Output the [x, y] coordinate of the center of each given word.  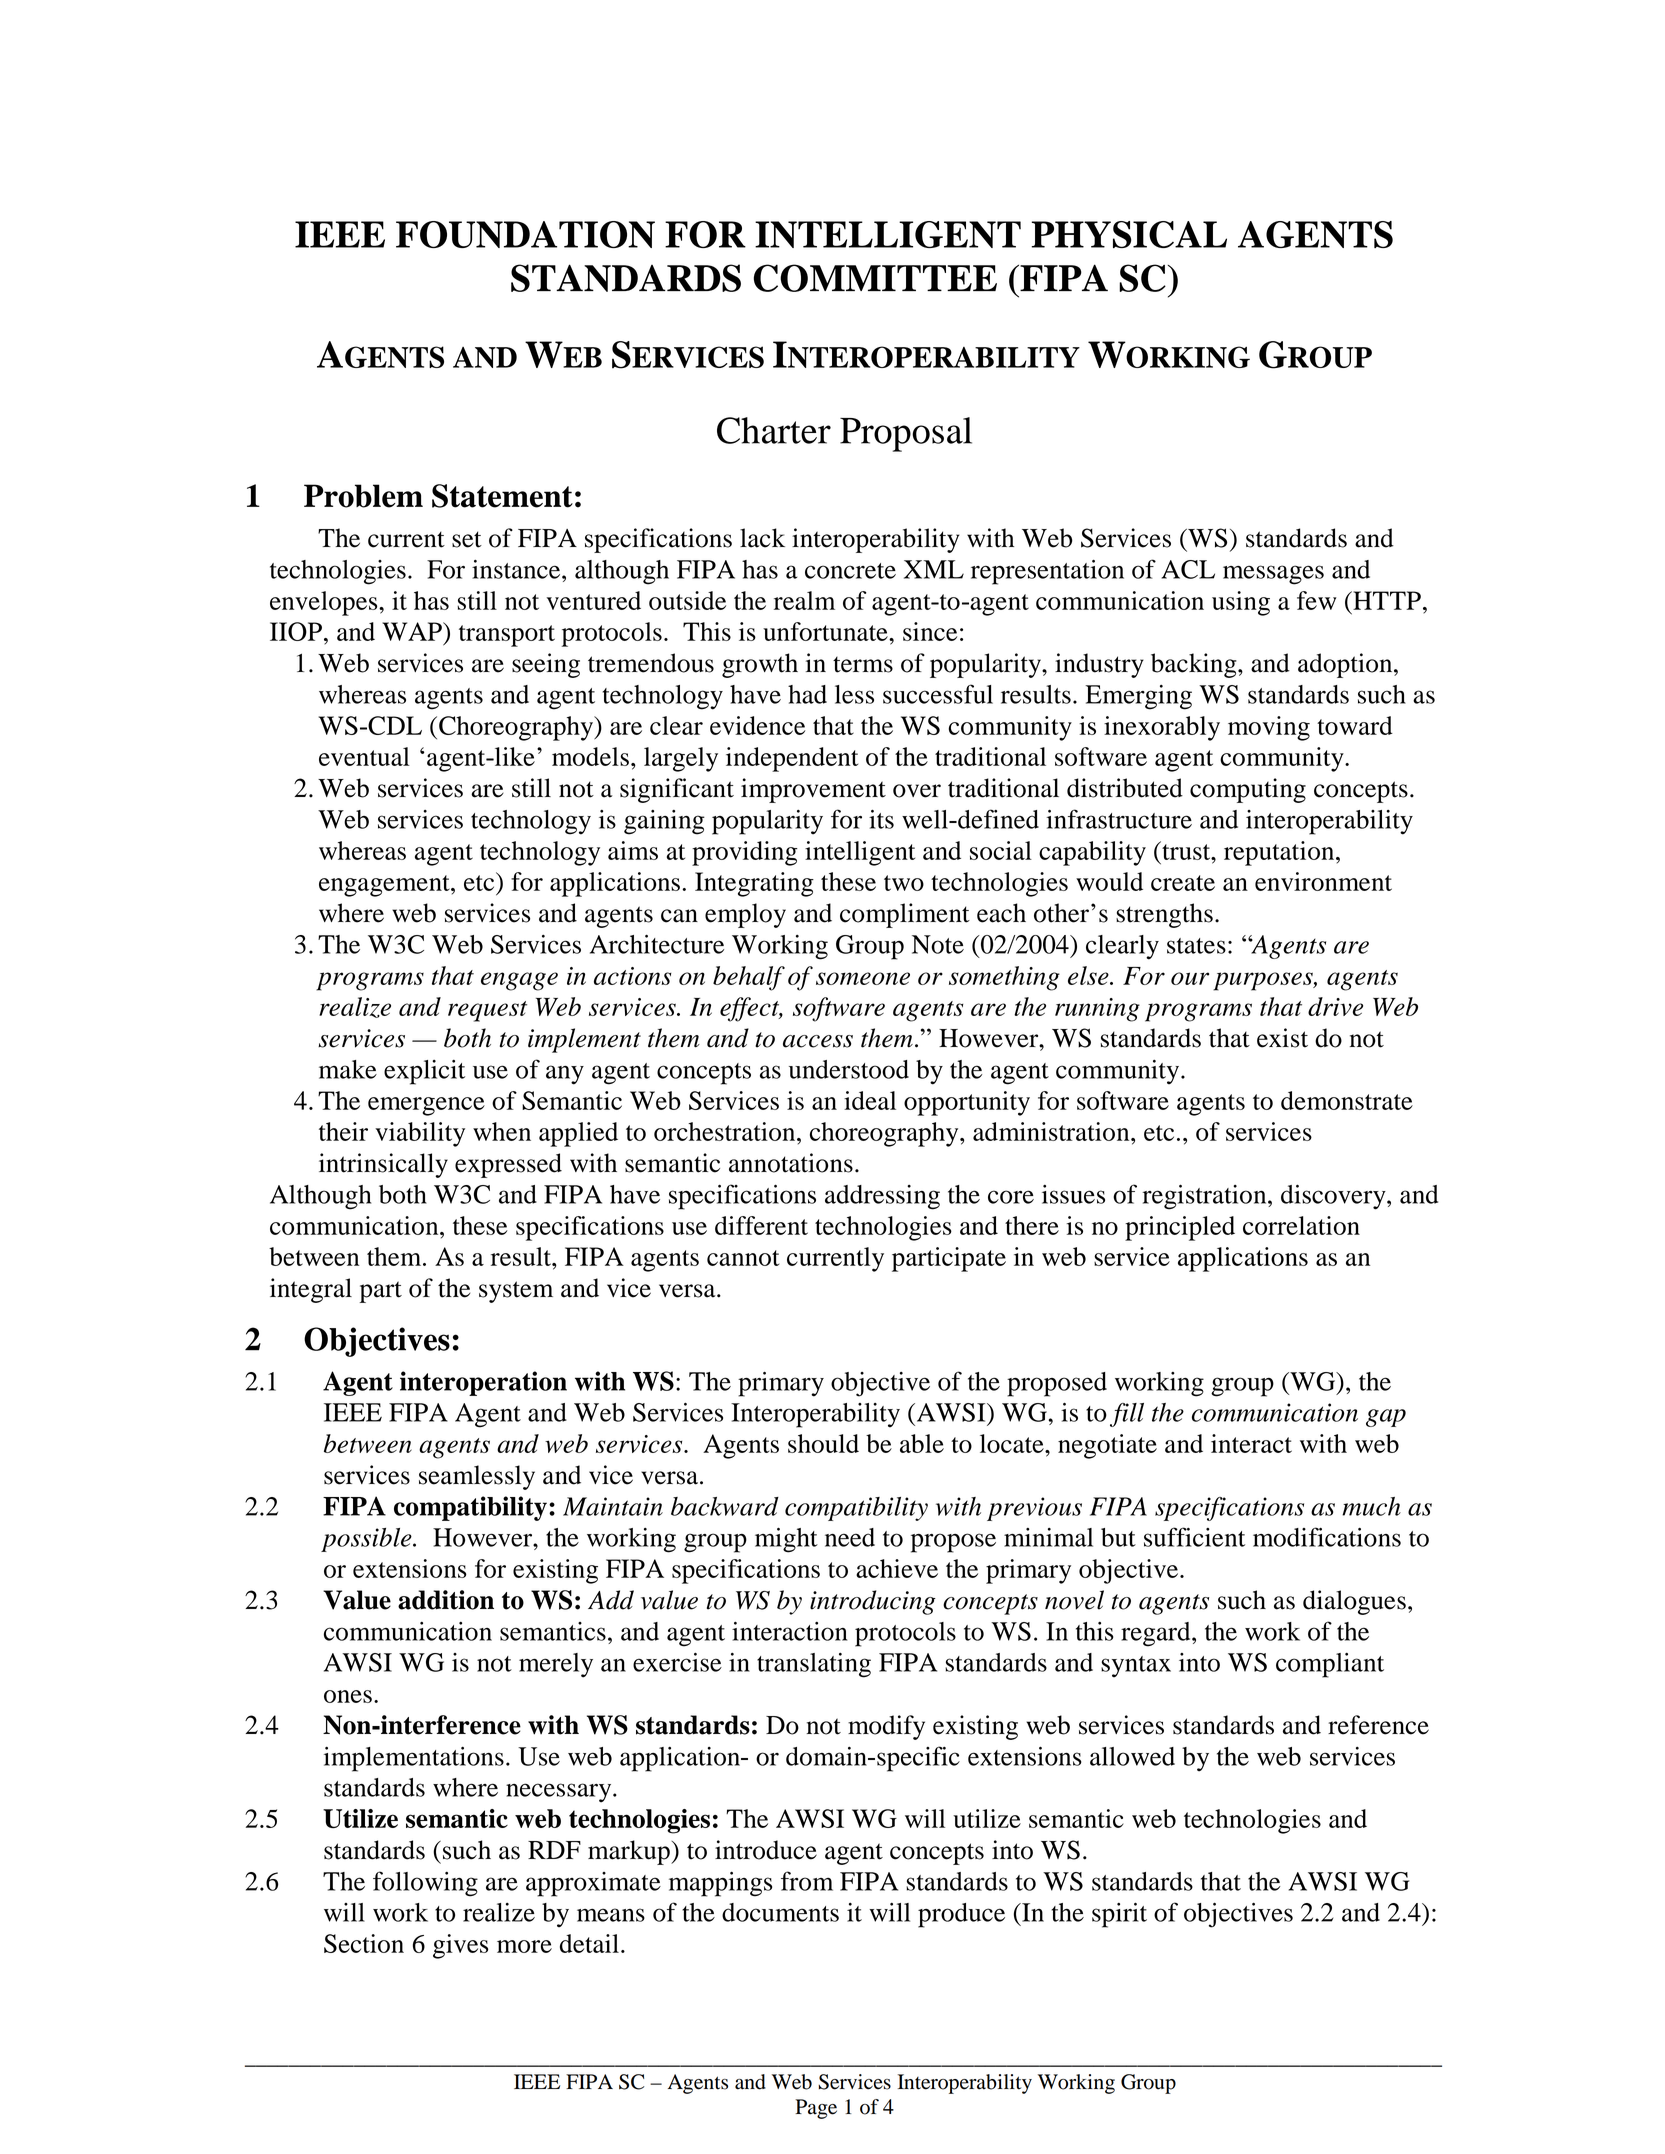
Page [816, 2109]
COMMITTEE [875, 278]
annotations [791, 1163]
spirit [1119, 1915]
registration [1205, 1197]
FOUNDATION [525, 234]
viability [420, 1134]
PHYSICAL [1129, 234]
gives [461, 1946]
